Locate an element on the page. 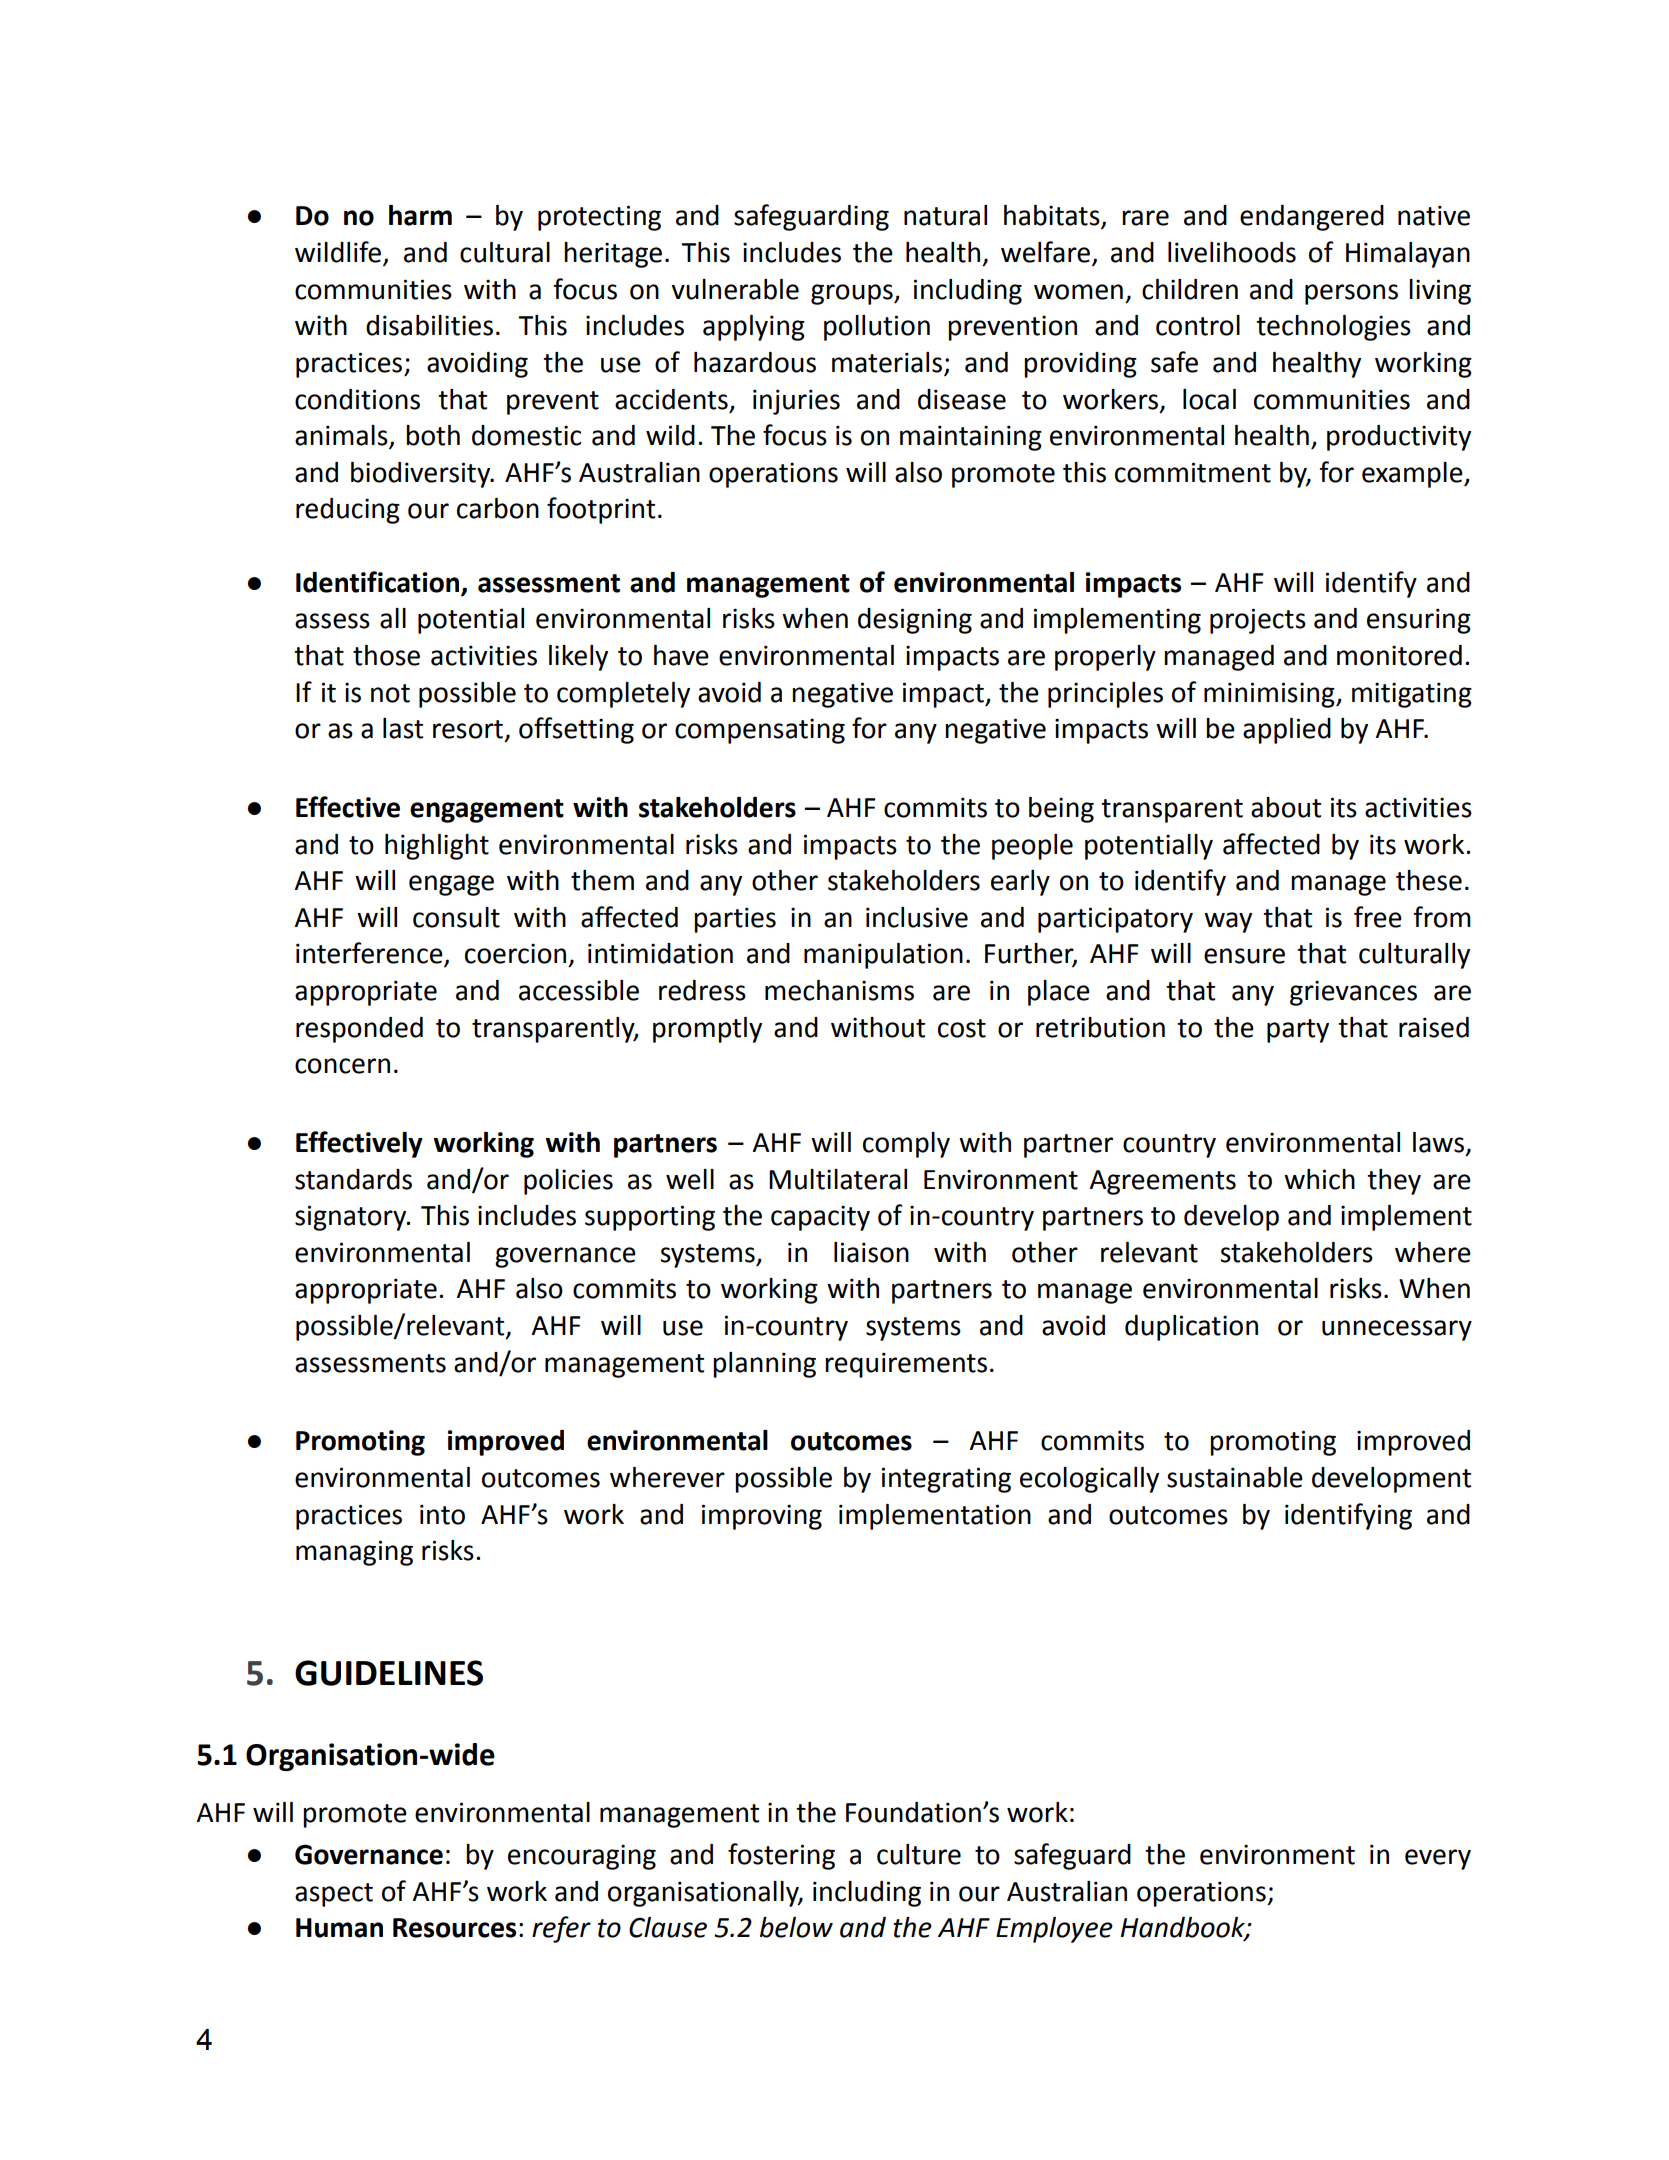 This page has width=1669, height=2160. groups is located at coordinates (853, 294).
